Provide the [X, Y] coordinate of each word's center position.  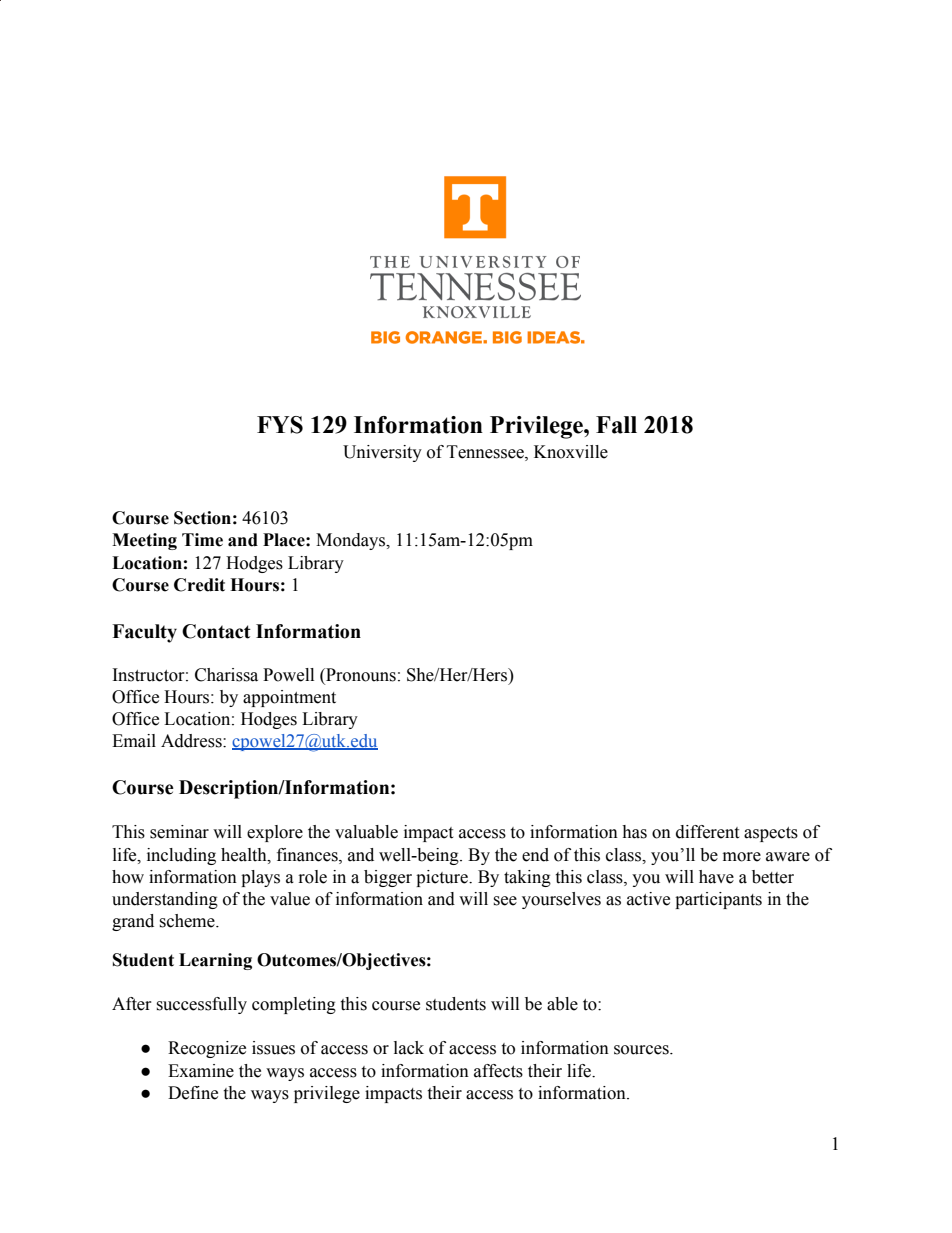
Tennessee [486, 452]
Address [192, 741]
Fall [616, 425]
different [707, 832]
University [382, 453]
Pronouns [360, 675]
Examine [201, 1071]
